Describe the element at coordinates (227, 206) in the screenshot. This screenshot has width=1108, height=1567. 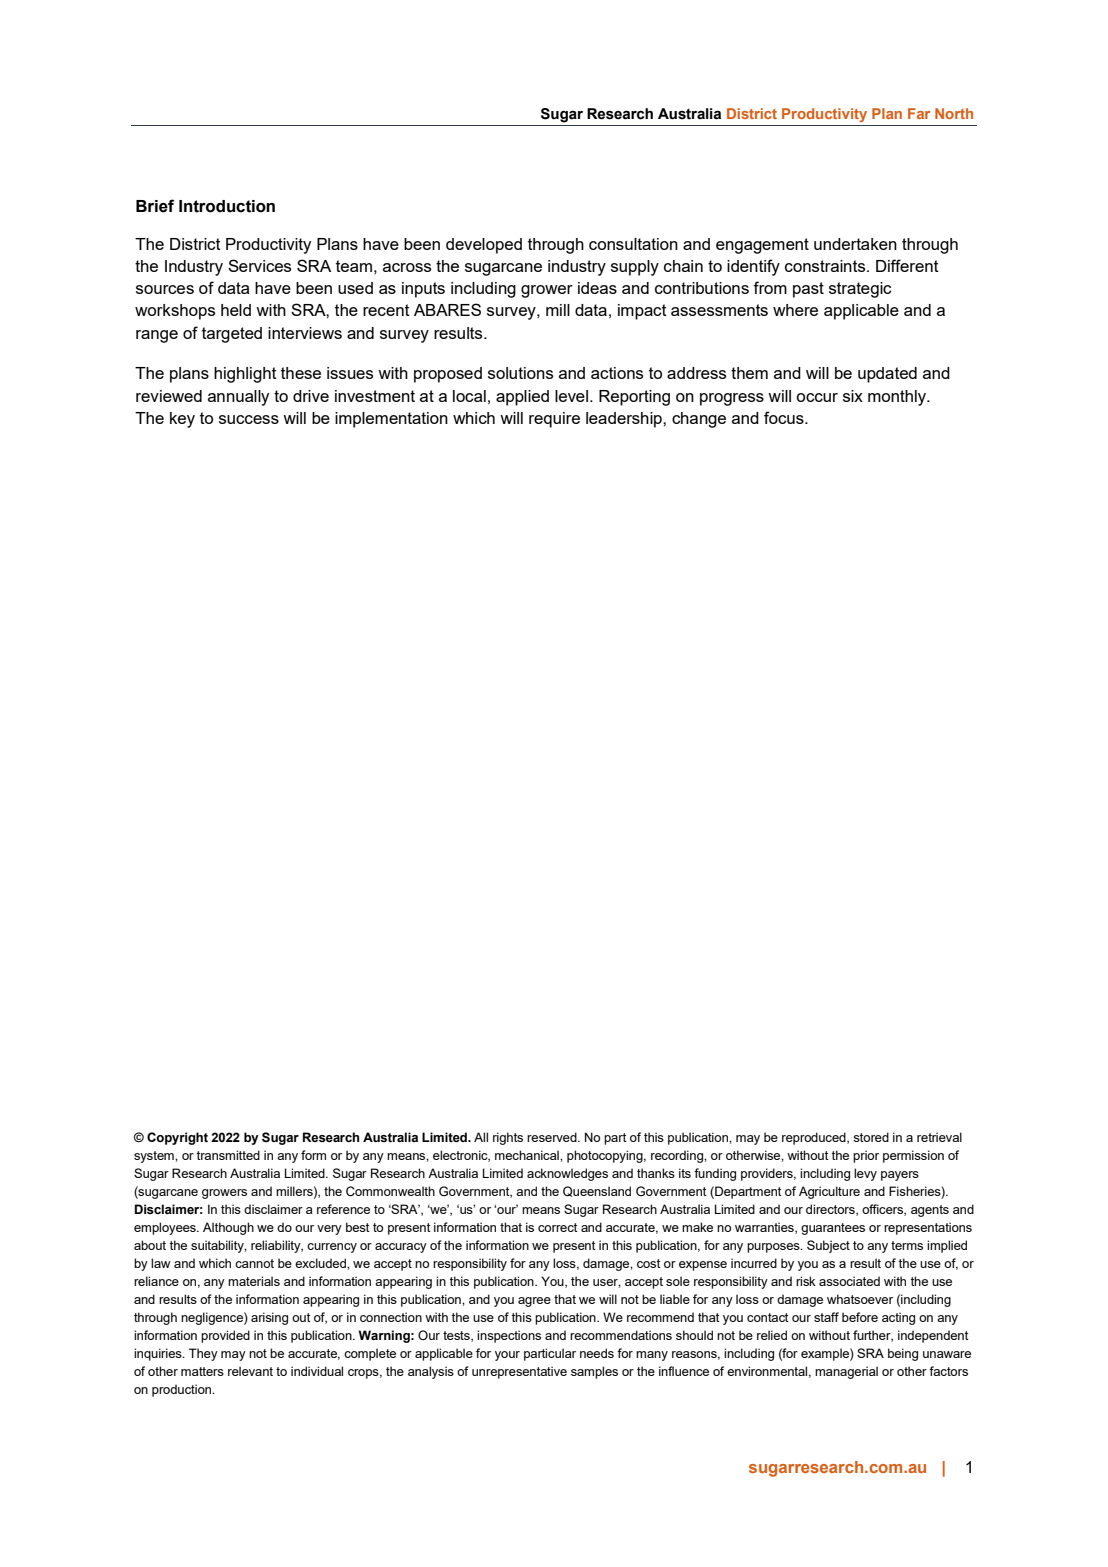
I see `Introduction` at that location.
